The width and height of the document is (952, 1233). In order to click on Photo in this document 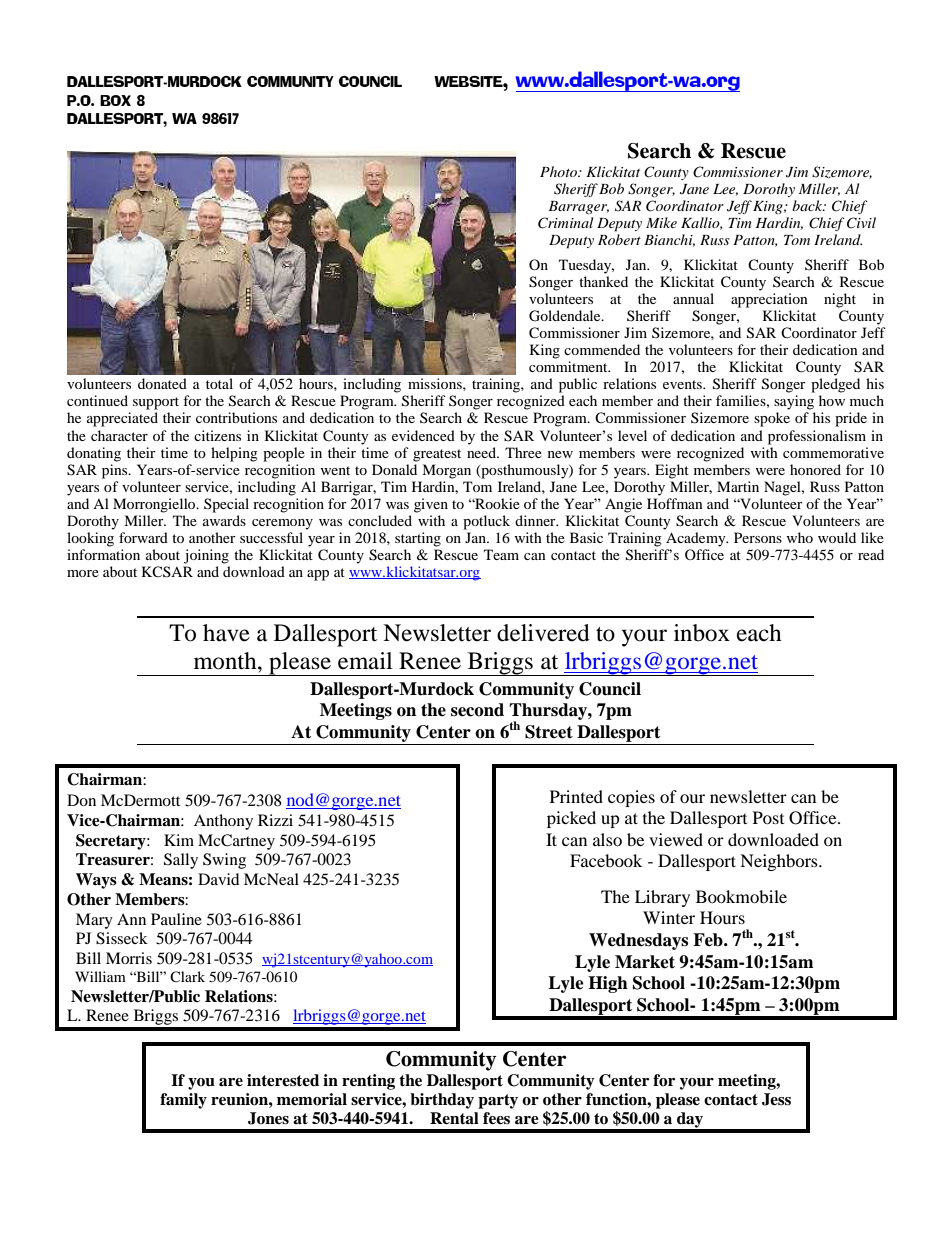, I will do `click(559, 171)`.
